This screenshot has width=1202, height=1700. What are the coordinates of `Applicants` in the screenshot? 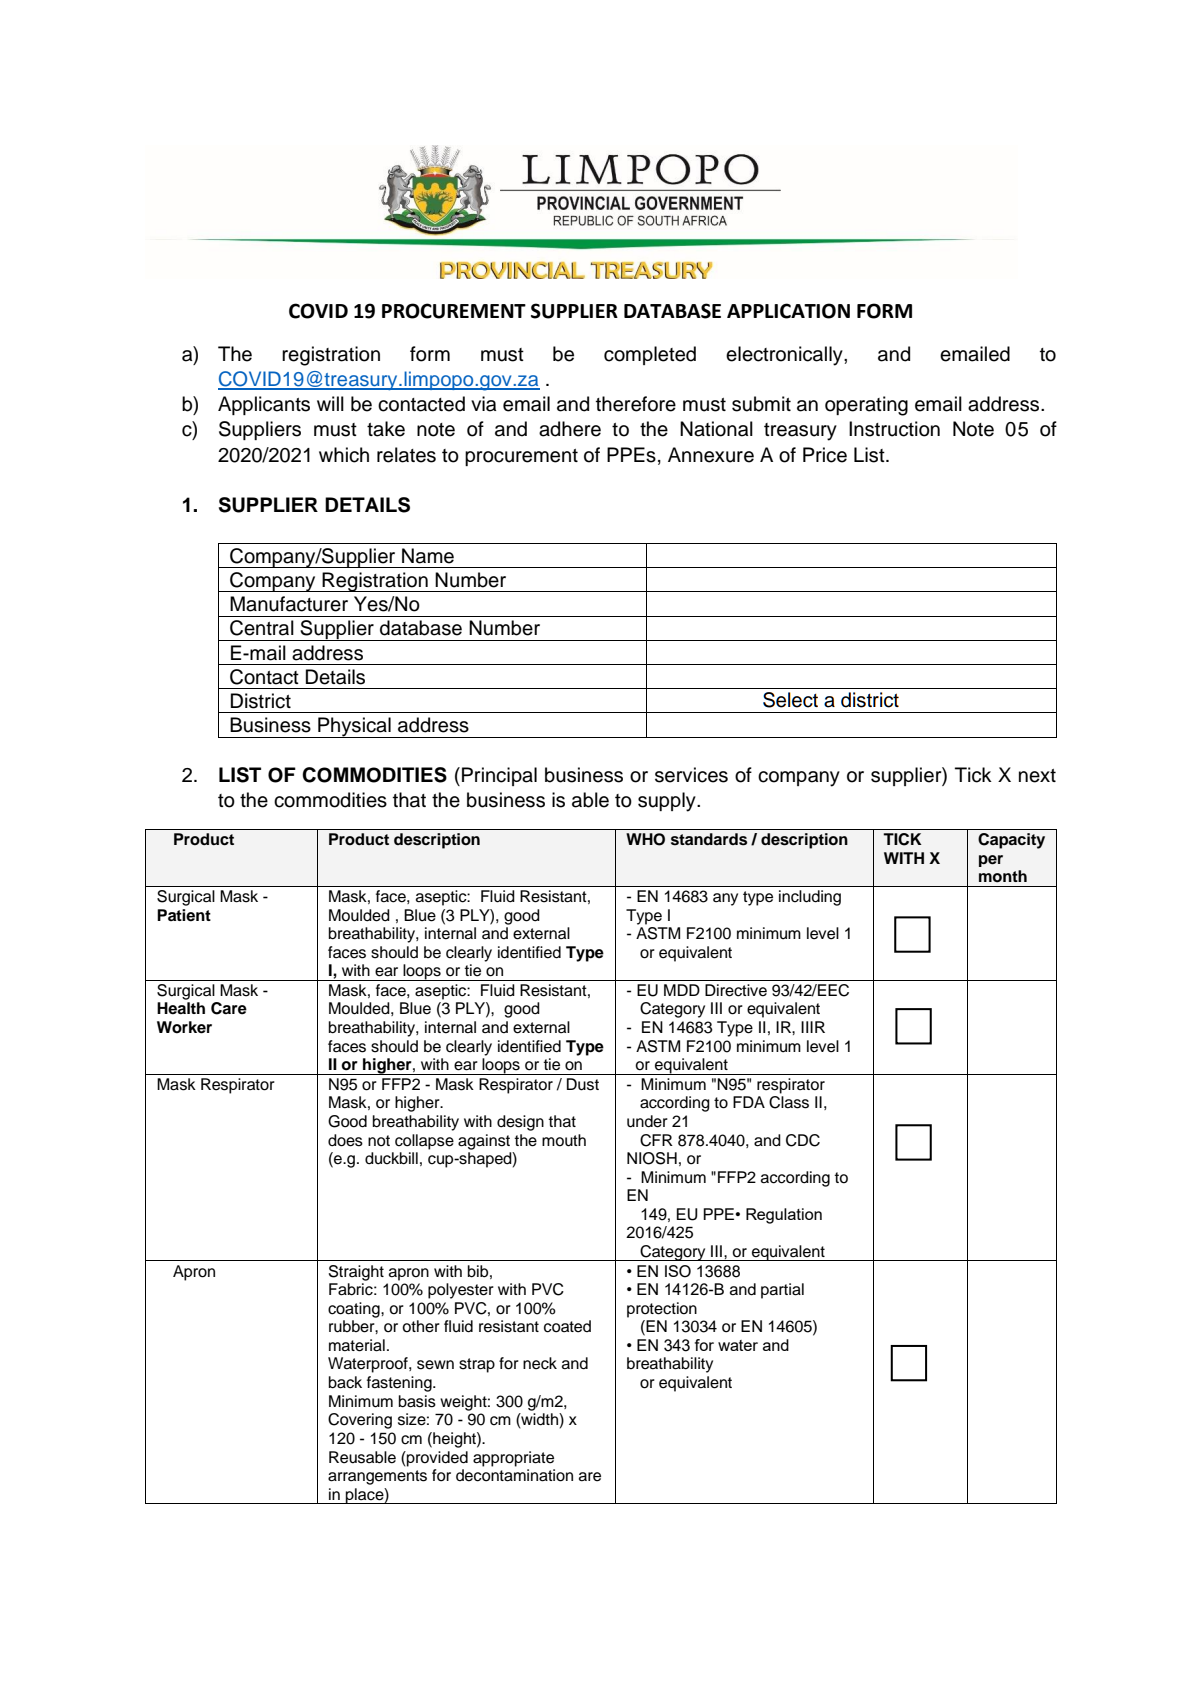 It's located at (264, 405).
